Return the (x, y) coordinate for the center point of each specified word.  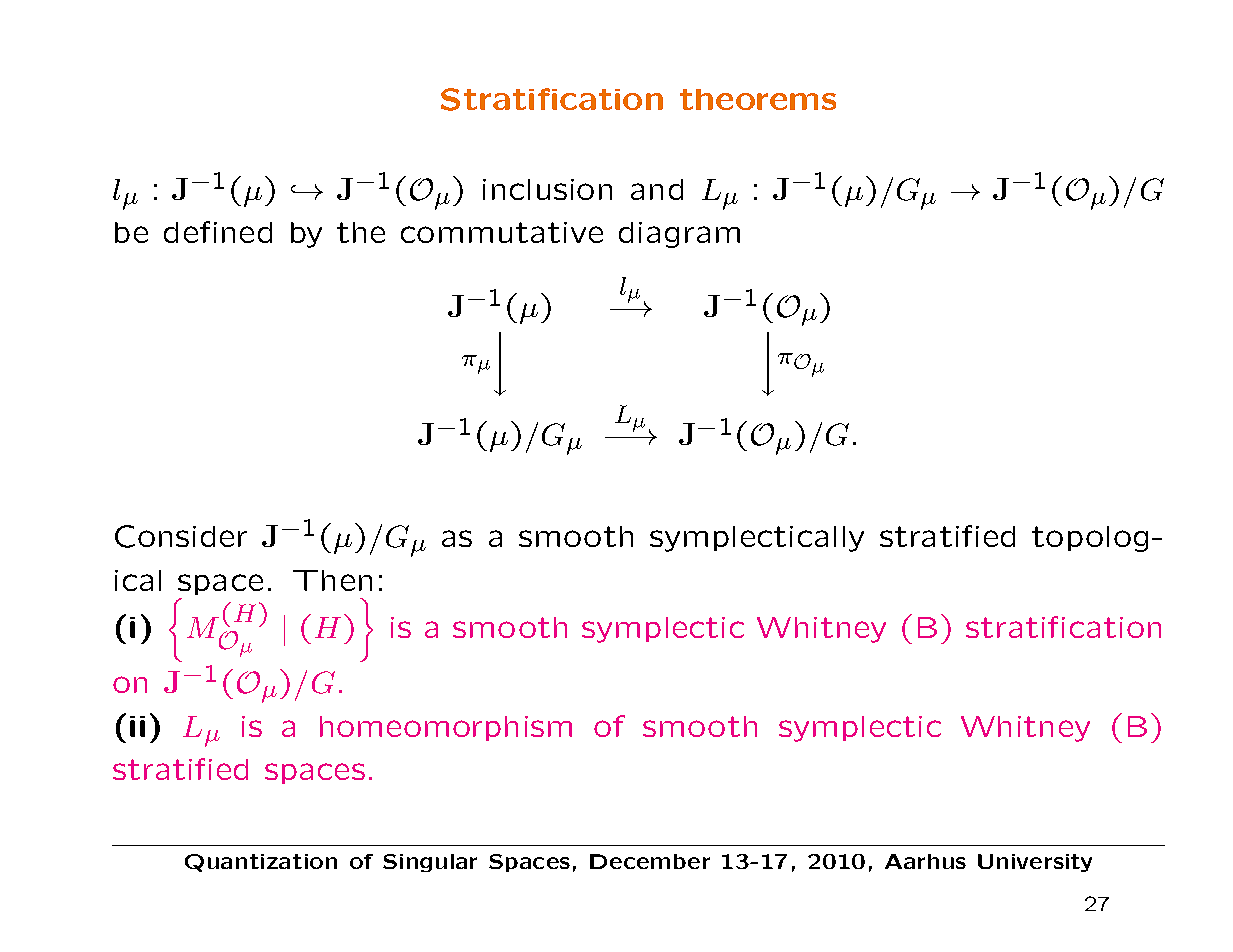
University (1035, 863)
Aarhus (925, 861)
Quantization (261, 863)
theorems (758, 99)
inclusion (547, 189)
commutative (502, 232)
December (650, 861)
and (657, 189)
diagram (679, 235)
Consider (181, 536)
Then (332, 580)
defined (218, 232)
